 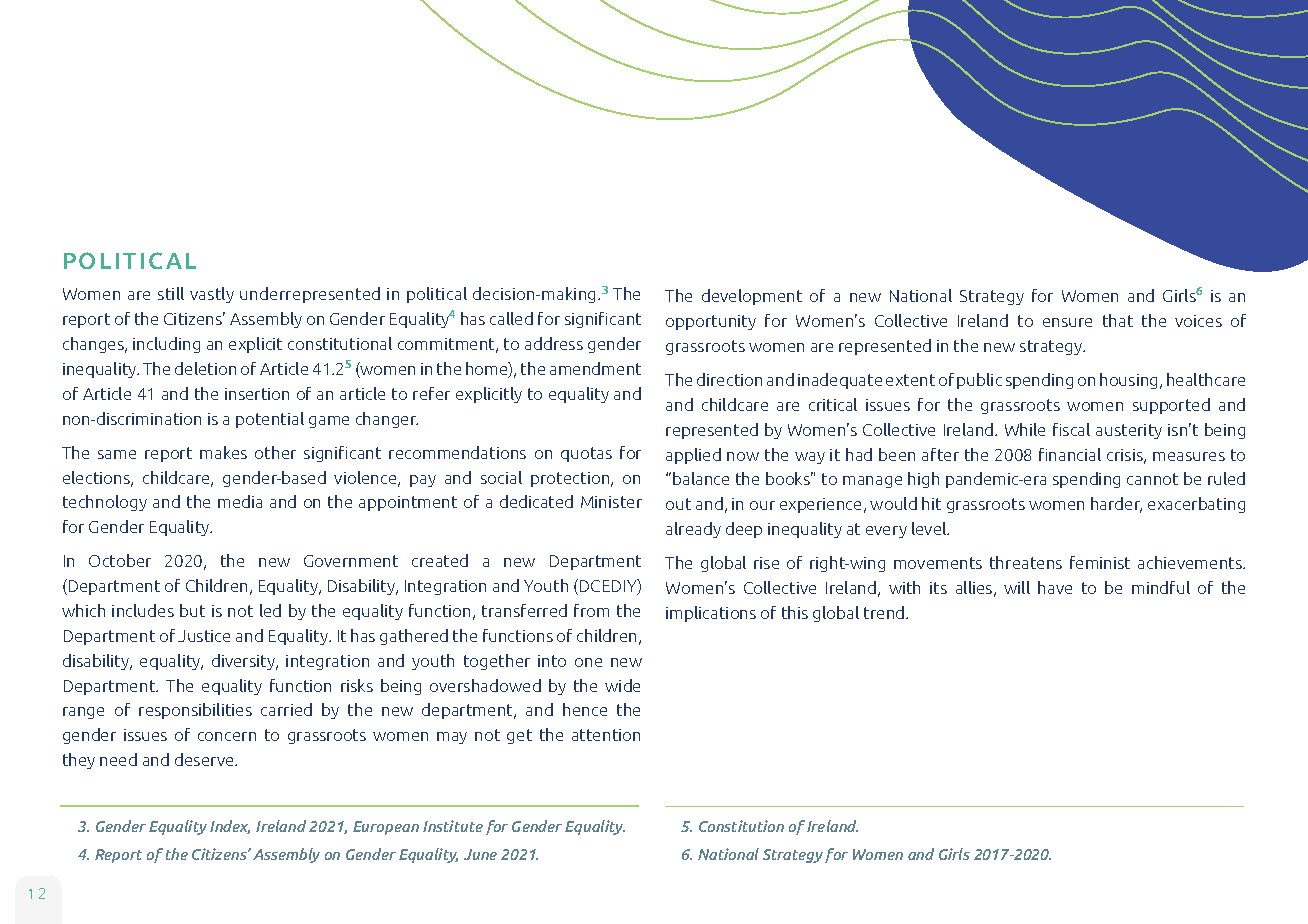 What do you see at coordinates (480, 854) in the screenshot?
I see `June` at bounding box center [480, 854].
